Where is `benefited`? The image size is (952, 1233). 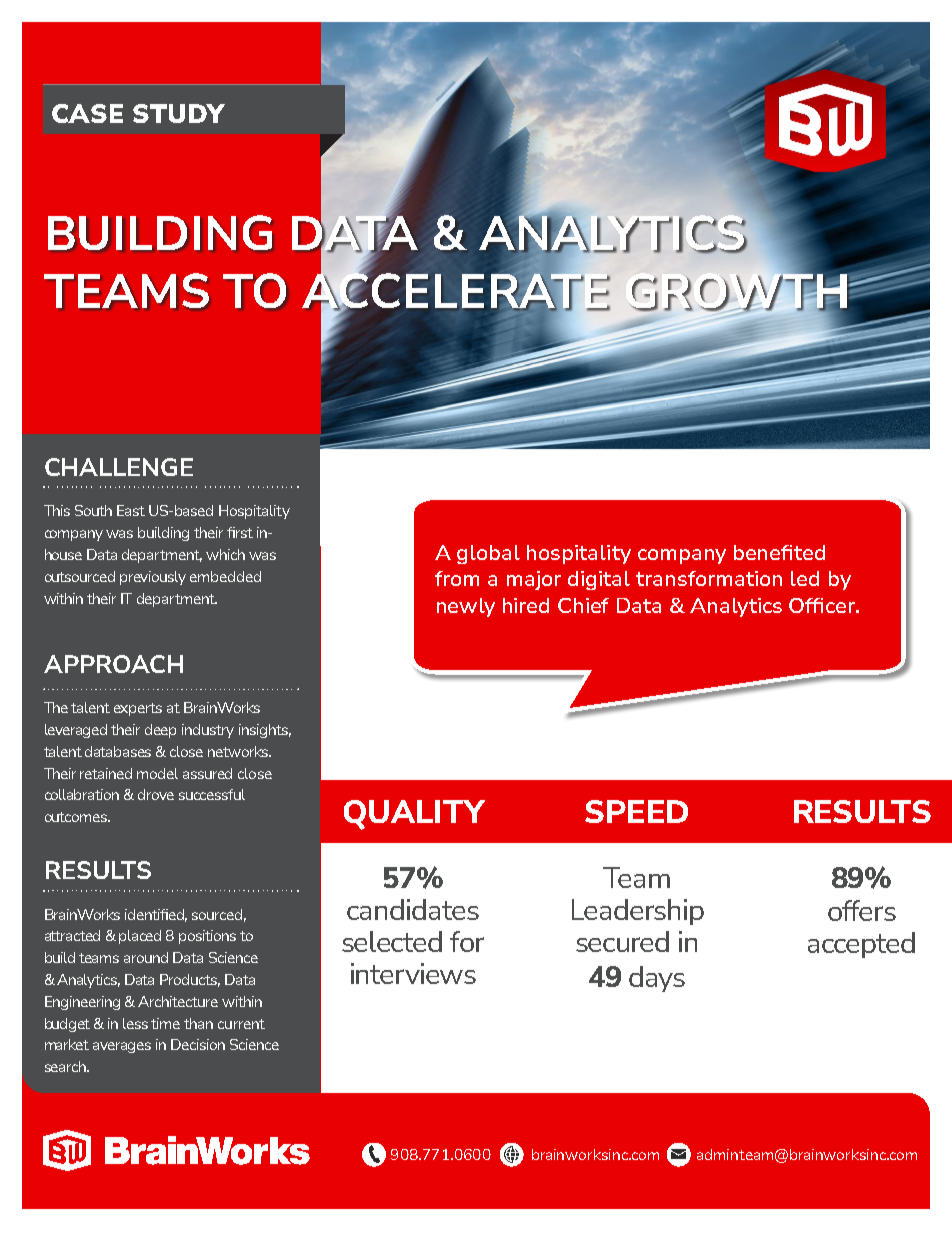
benefited is located at coordinates (779, 552).
